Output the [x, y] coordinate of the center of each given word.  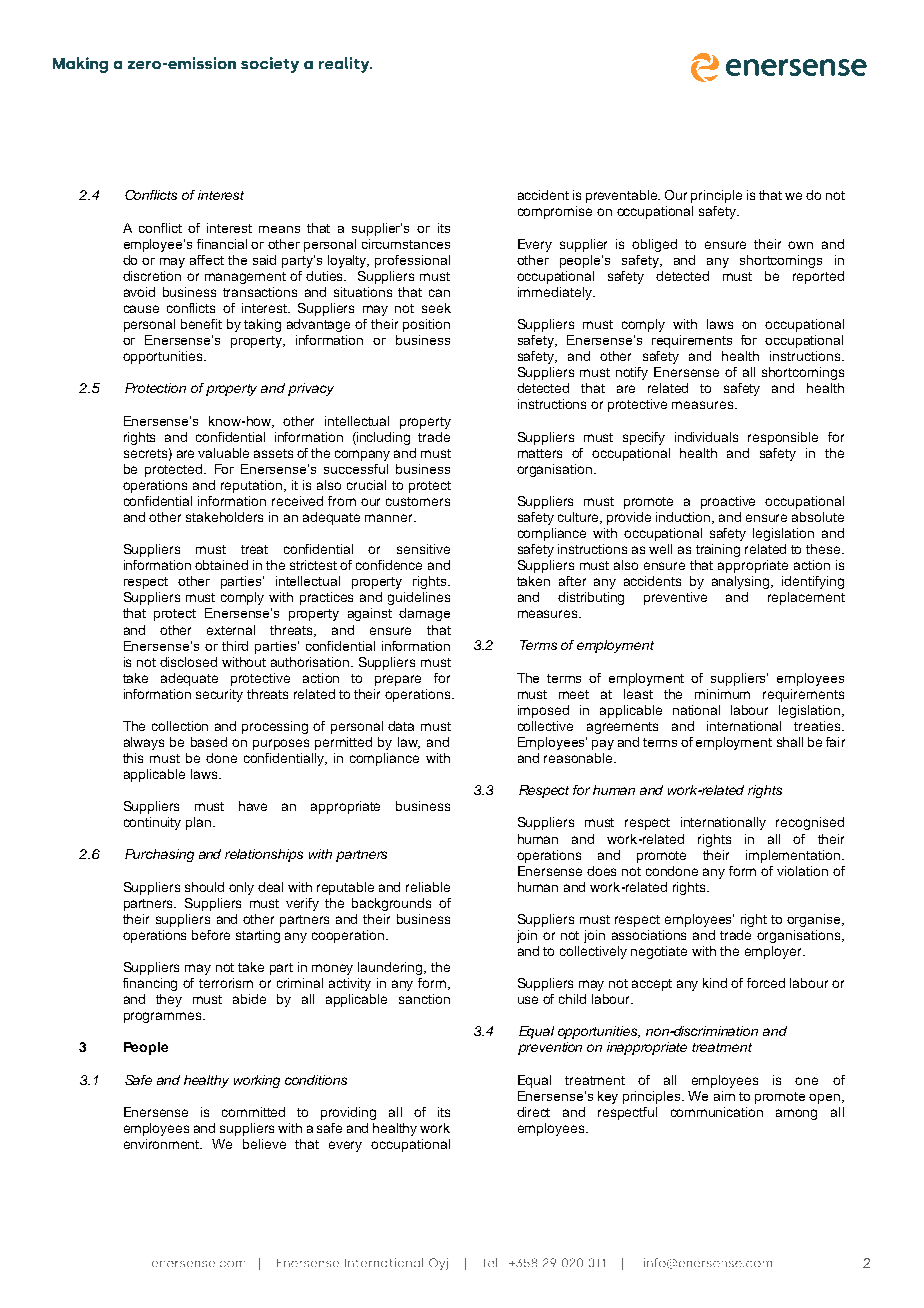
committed [253, 1112]
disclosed [188, 662]
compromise [555, 212]
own [800, 245]
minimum [722, 694]
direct [533, 1112]
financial [222, 244]
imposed [543, 711]
